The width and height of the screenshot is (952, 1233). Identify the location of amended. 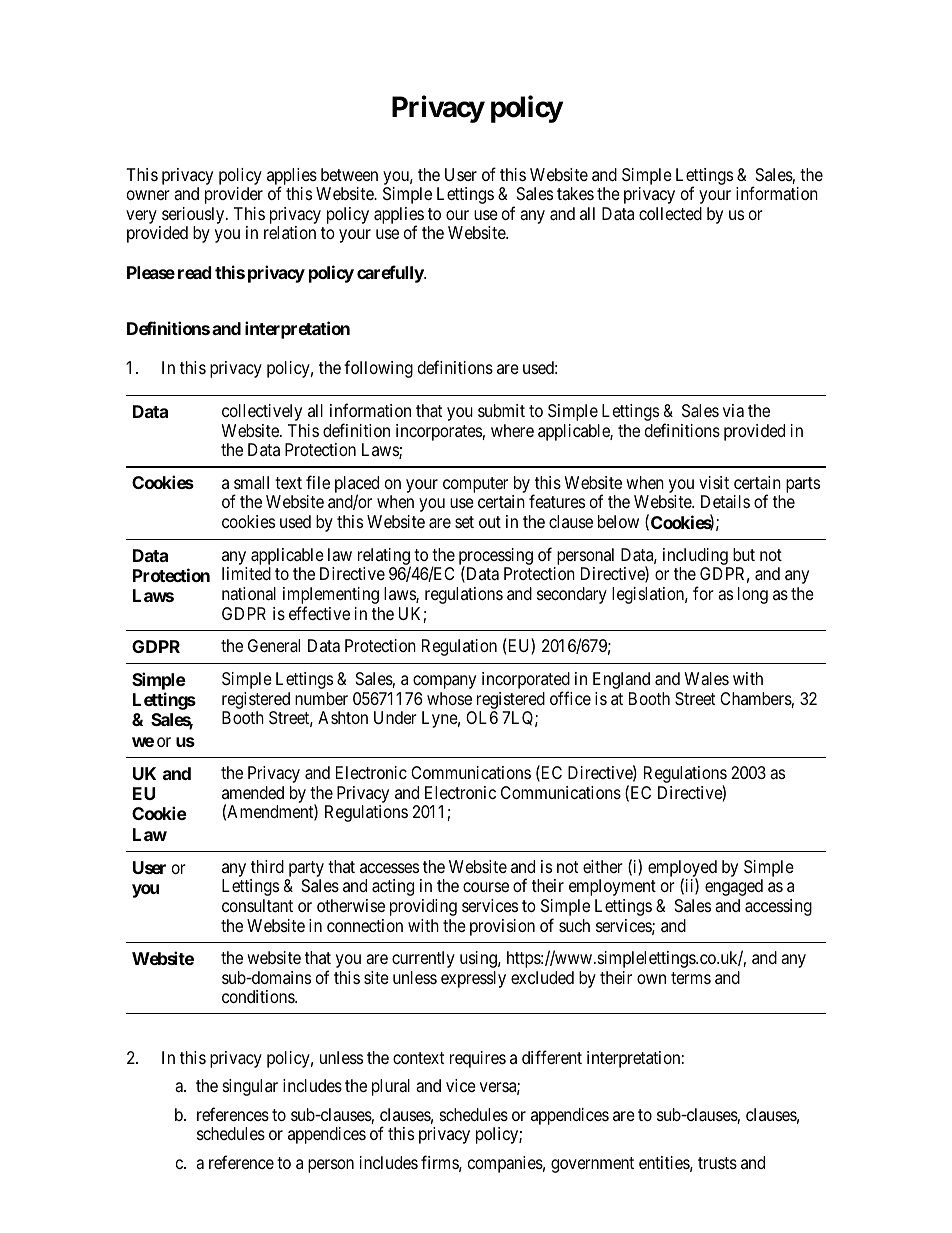
(253, 792).
